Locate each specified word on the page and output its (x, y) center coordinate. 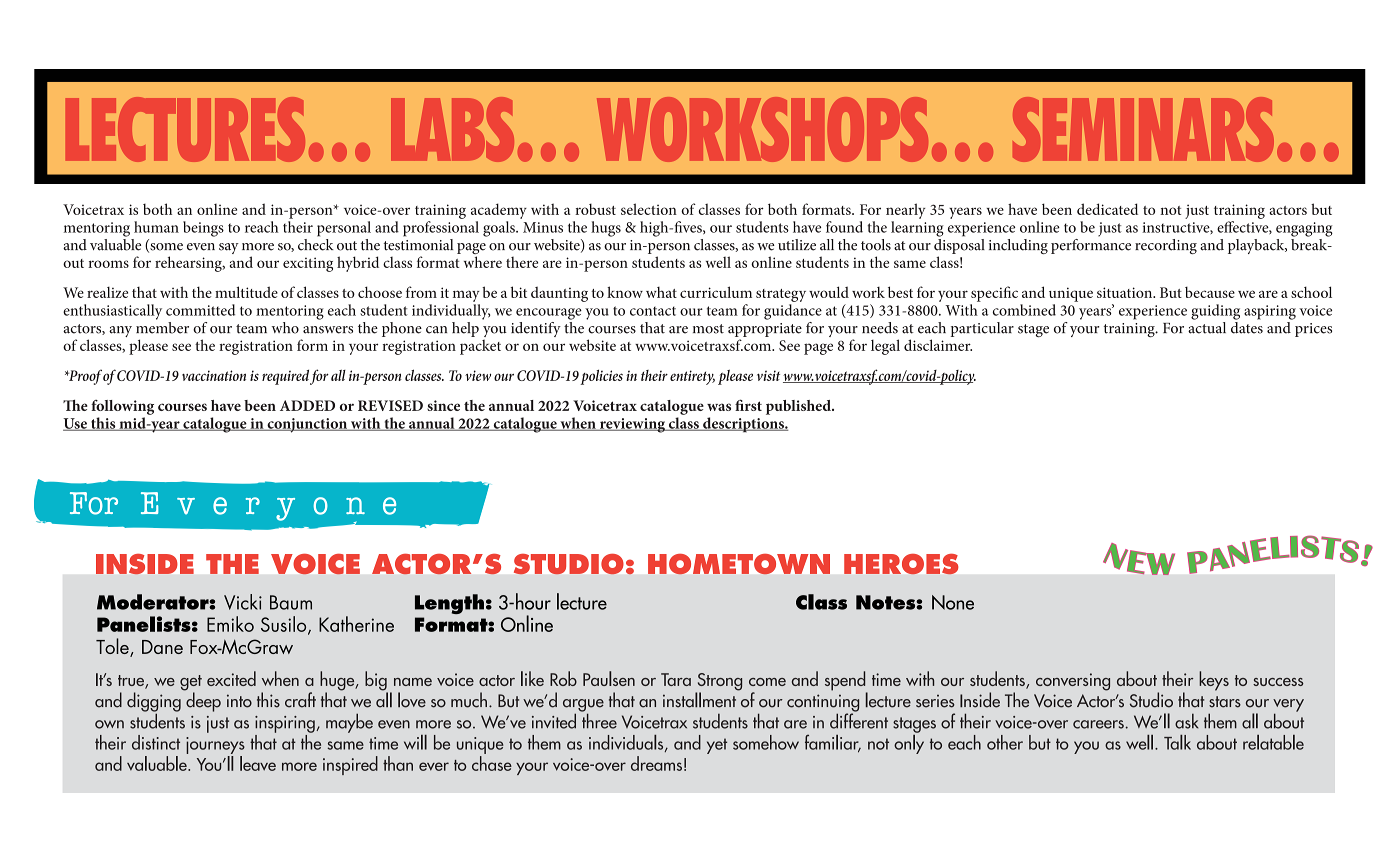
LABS (452, 129)
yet (717, 746)
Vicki (243, 602)
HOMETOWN (739, 564)
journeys (215, 745)
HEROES (901, 564)
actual (1207, 326)
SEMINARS (1143, 129)
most (708, 329)
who (285, 328)
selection (649, 209)
